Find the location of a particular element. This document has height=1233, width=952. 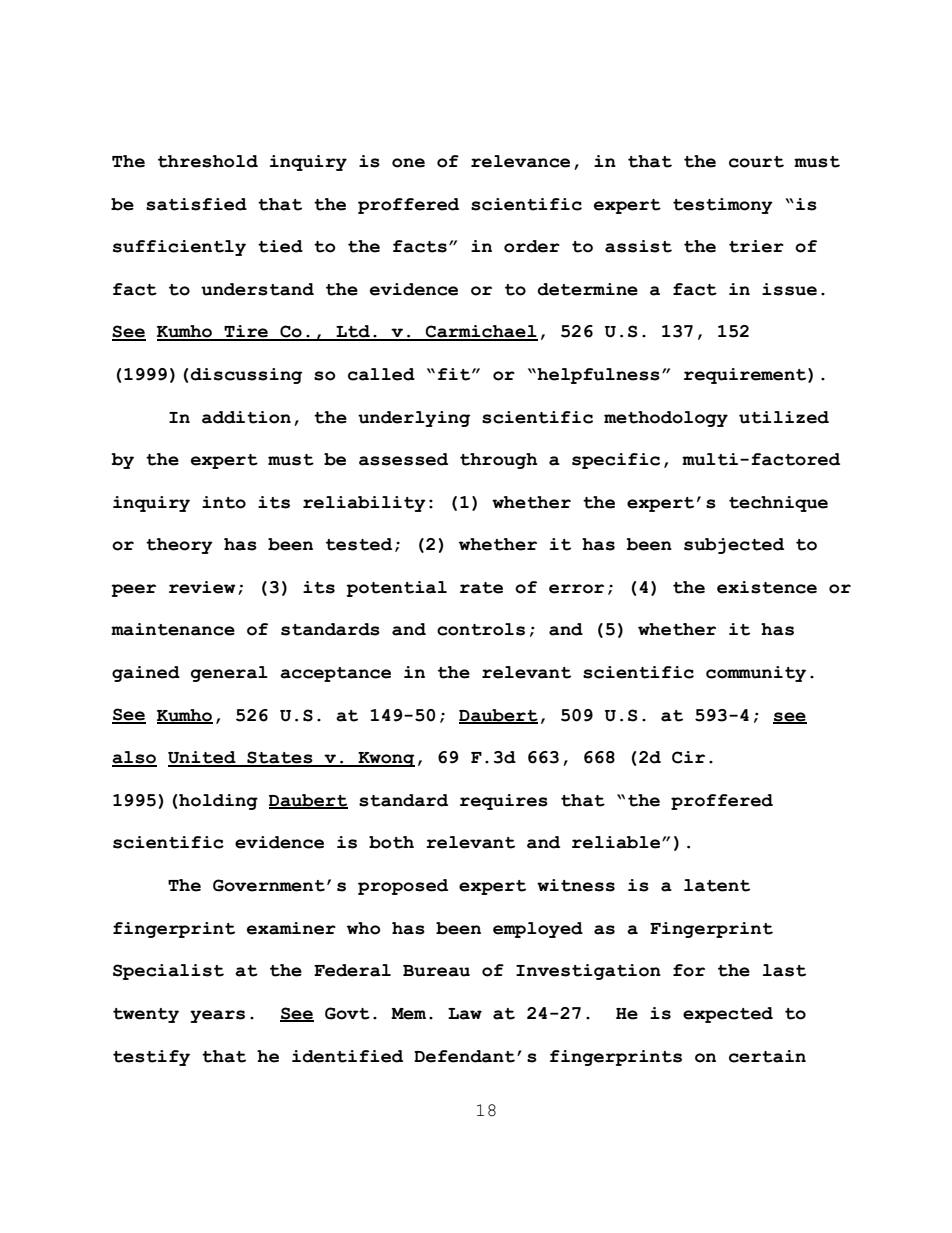

one is located at coordinates (408, 163).
